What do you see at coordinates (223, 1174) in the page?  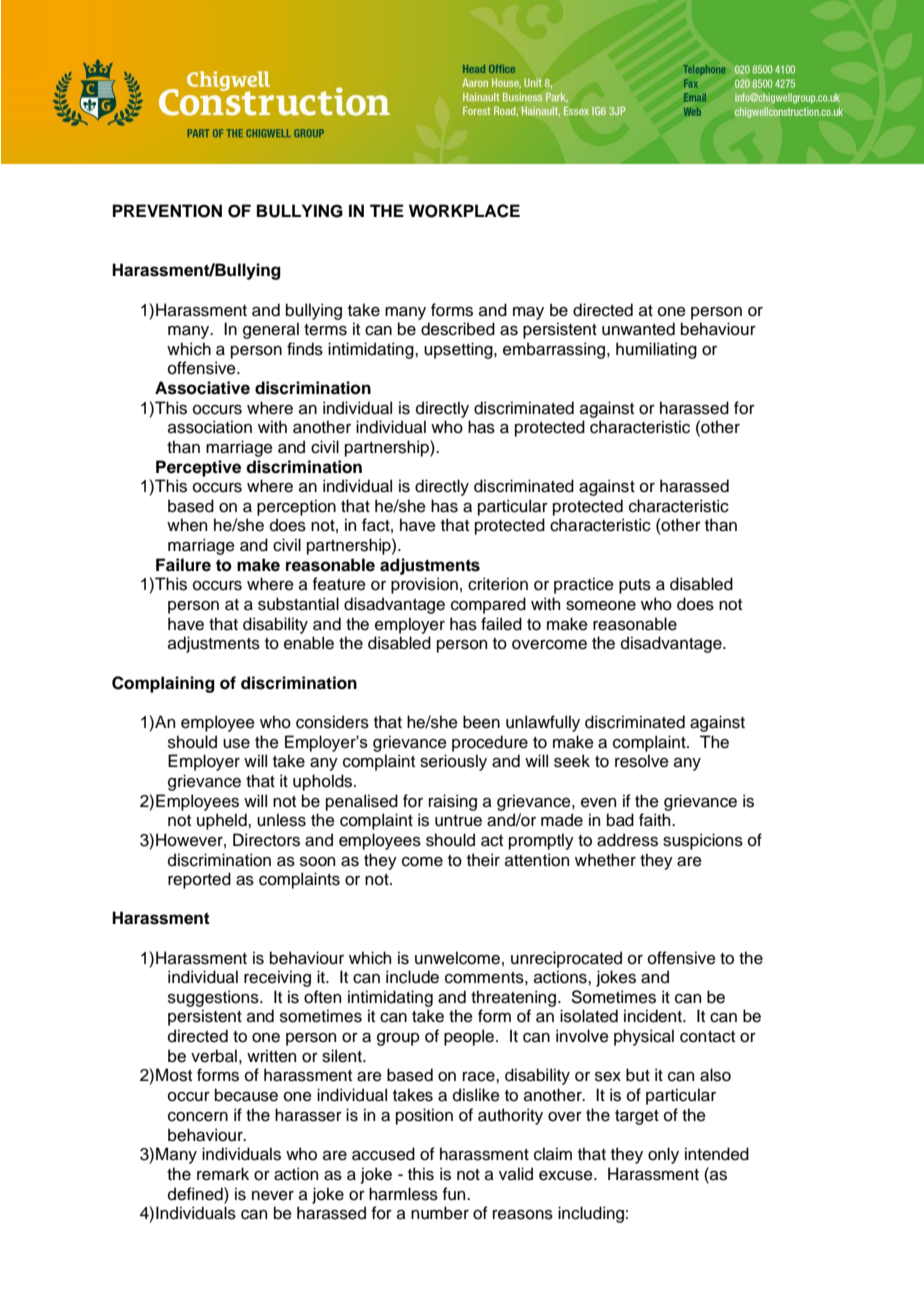 I see `remark` at bounding box center [223, 1174].
